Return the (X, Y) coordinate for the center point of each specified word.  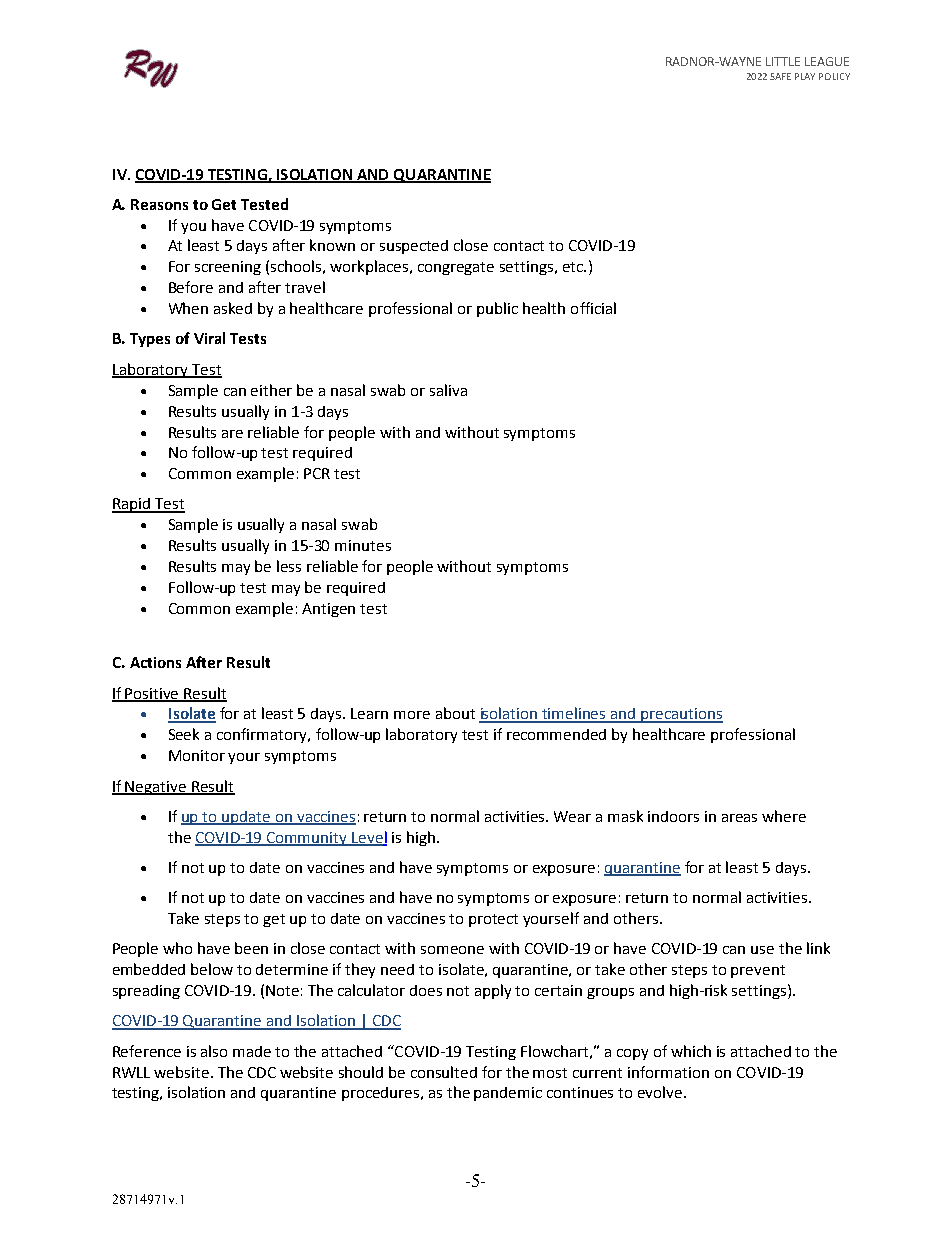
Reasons (159, 204)
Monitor (197, 755)
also (214, 1051)
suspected (414, 247)
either (271, 390)
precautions (681, 715)
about (455, 713)
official (593, 308)
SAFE (780, 76)
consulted (444, 1072)
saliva (448, 390)
